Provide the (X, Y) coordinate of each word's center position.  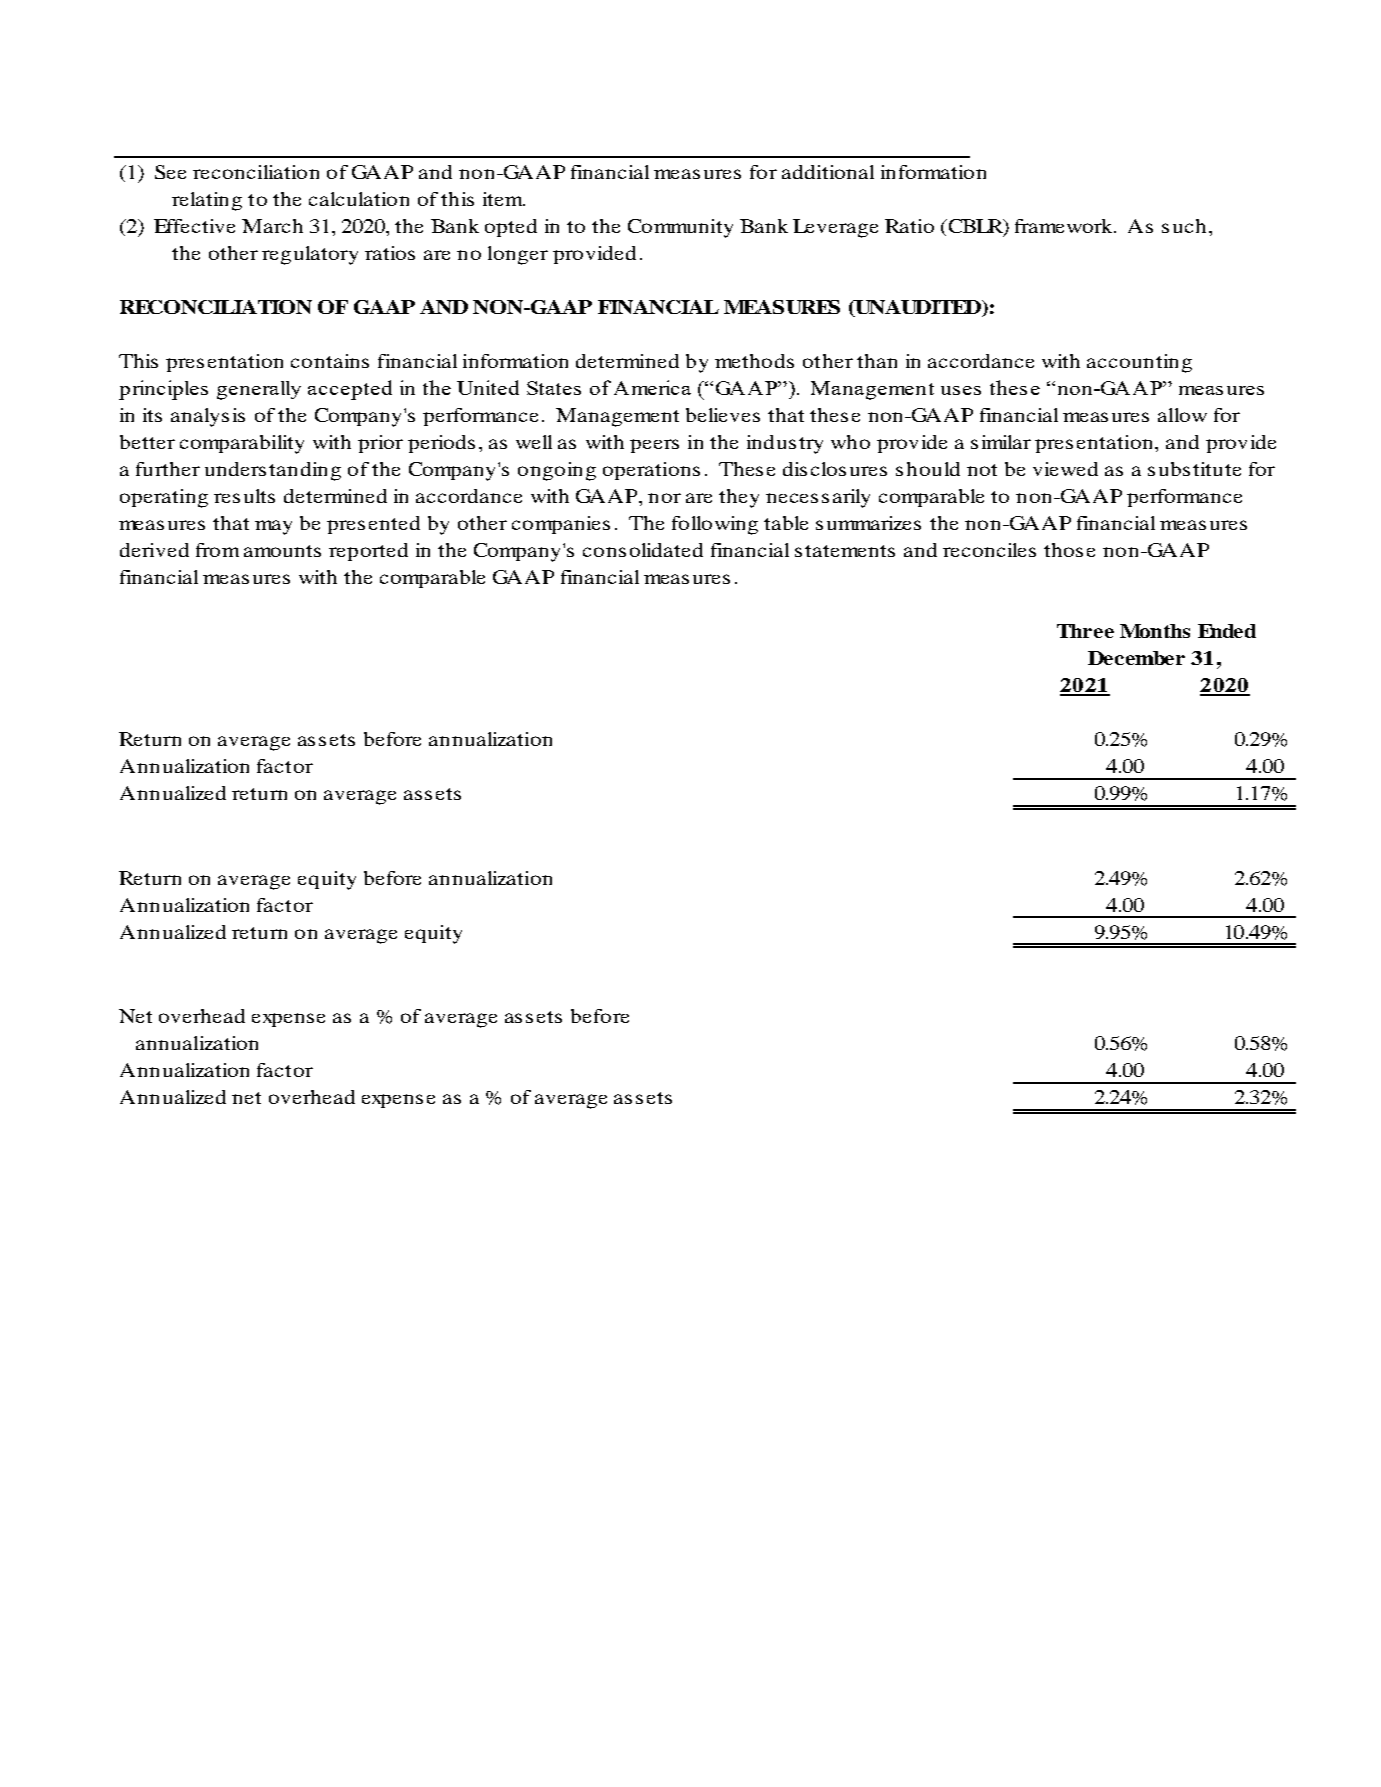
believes (723, 415)
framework (1065, 226)
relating (207, 201)
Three (1085, 631)
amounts (282, 551)
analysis (208, 417)
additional (828, 172)
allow (1182, 415)
